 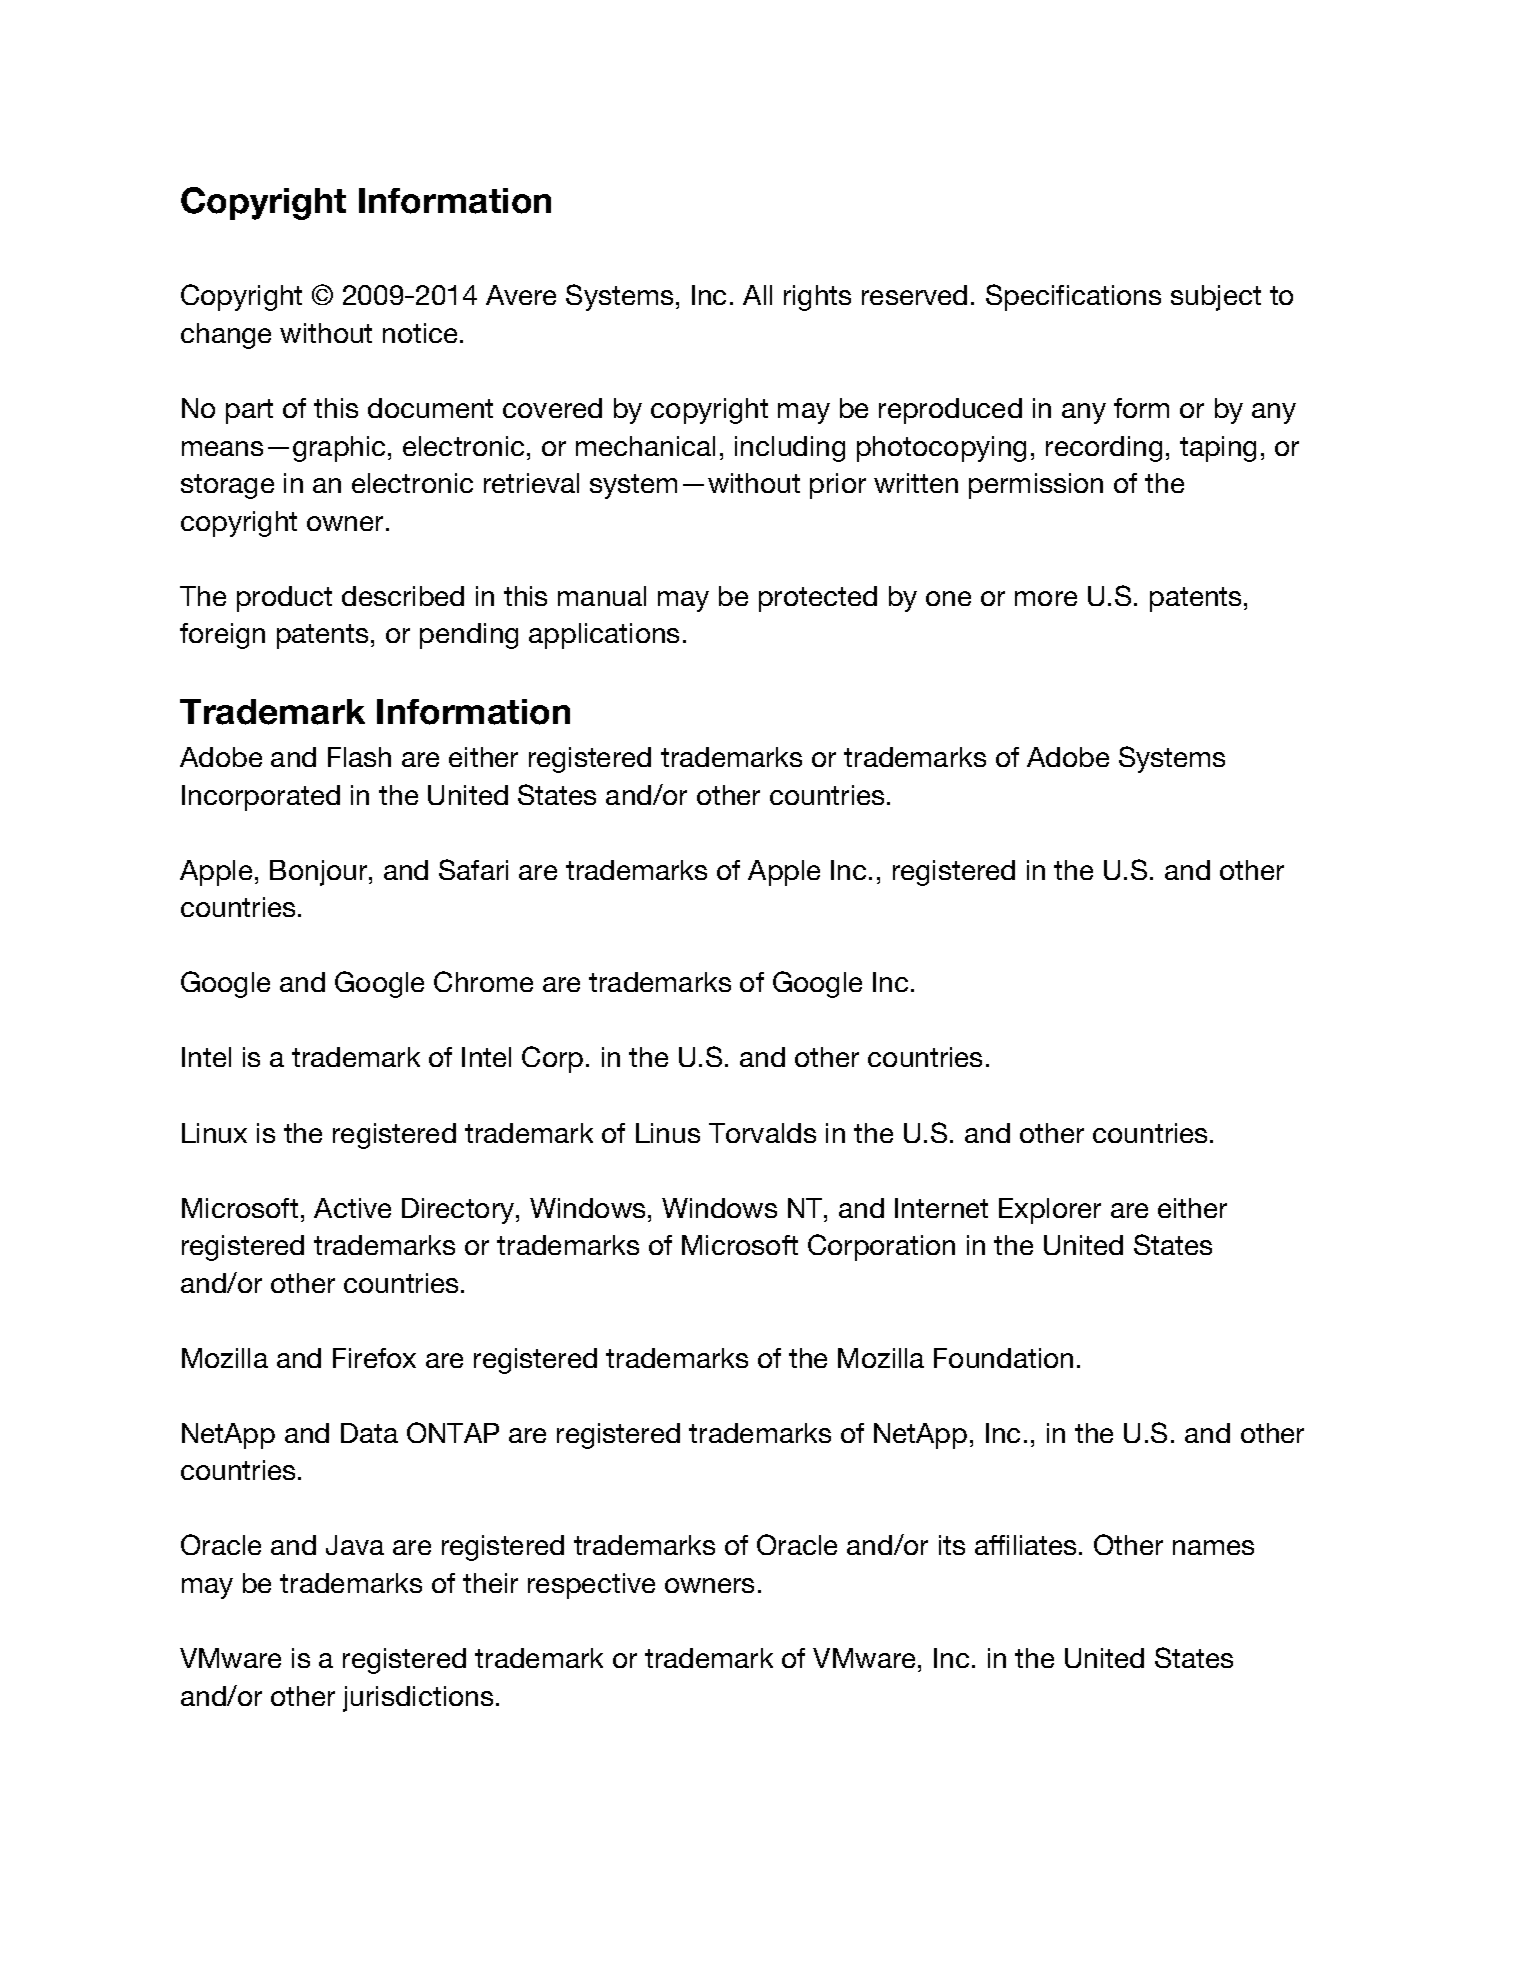 What do you see at coordinates (1050, 1211) in the document?
I see `Explorer` at bounding box center [1050, 1211].
